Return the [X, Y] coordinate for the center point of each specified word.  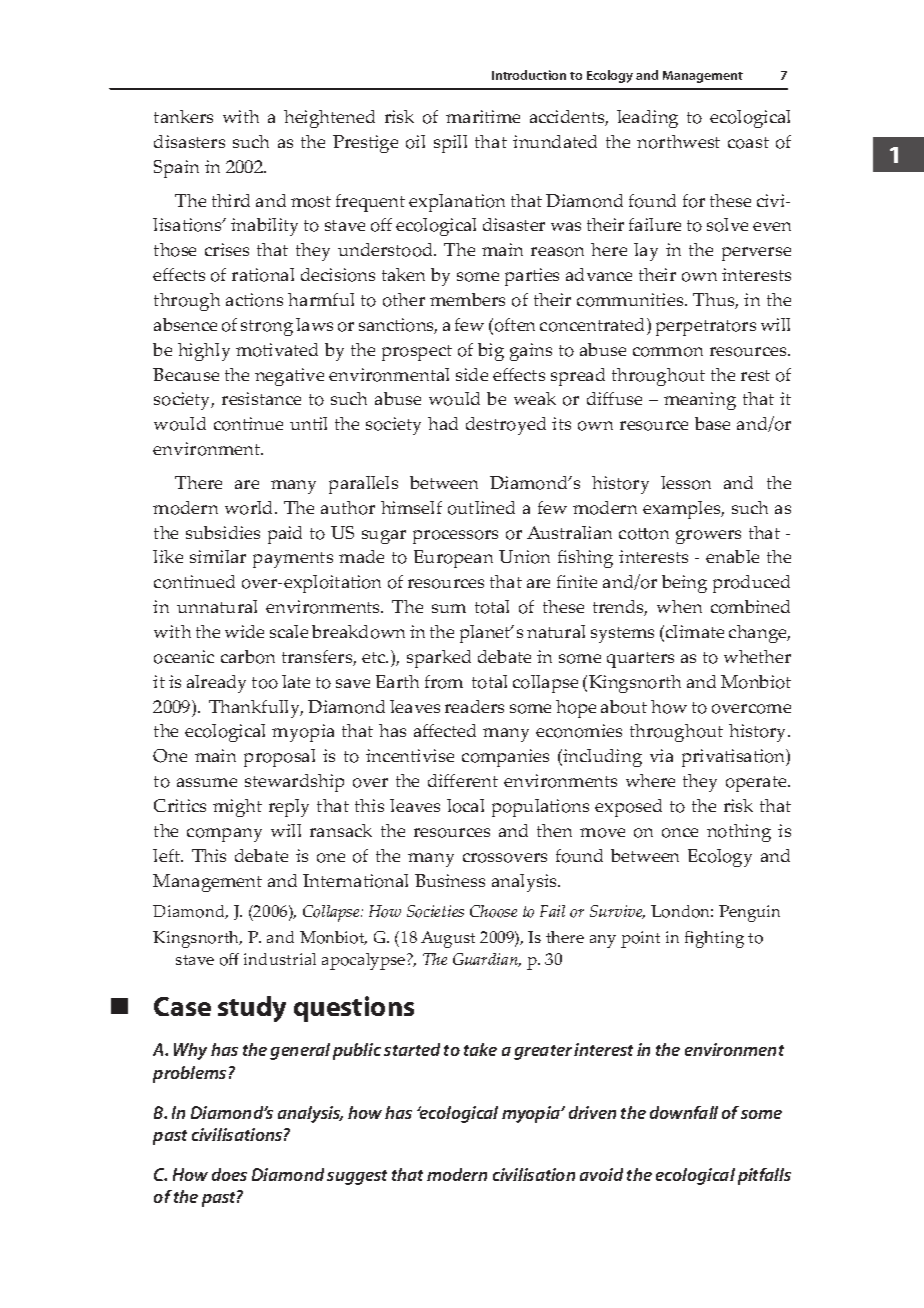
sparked [439, 659]
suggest [357, 1177]
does [229, 1174]
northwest [678, 142]
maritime [483, 116]
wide [244, 631]
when [679, 606]
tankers [183, 116]
